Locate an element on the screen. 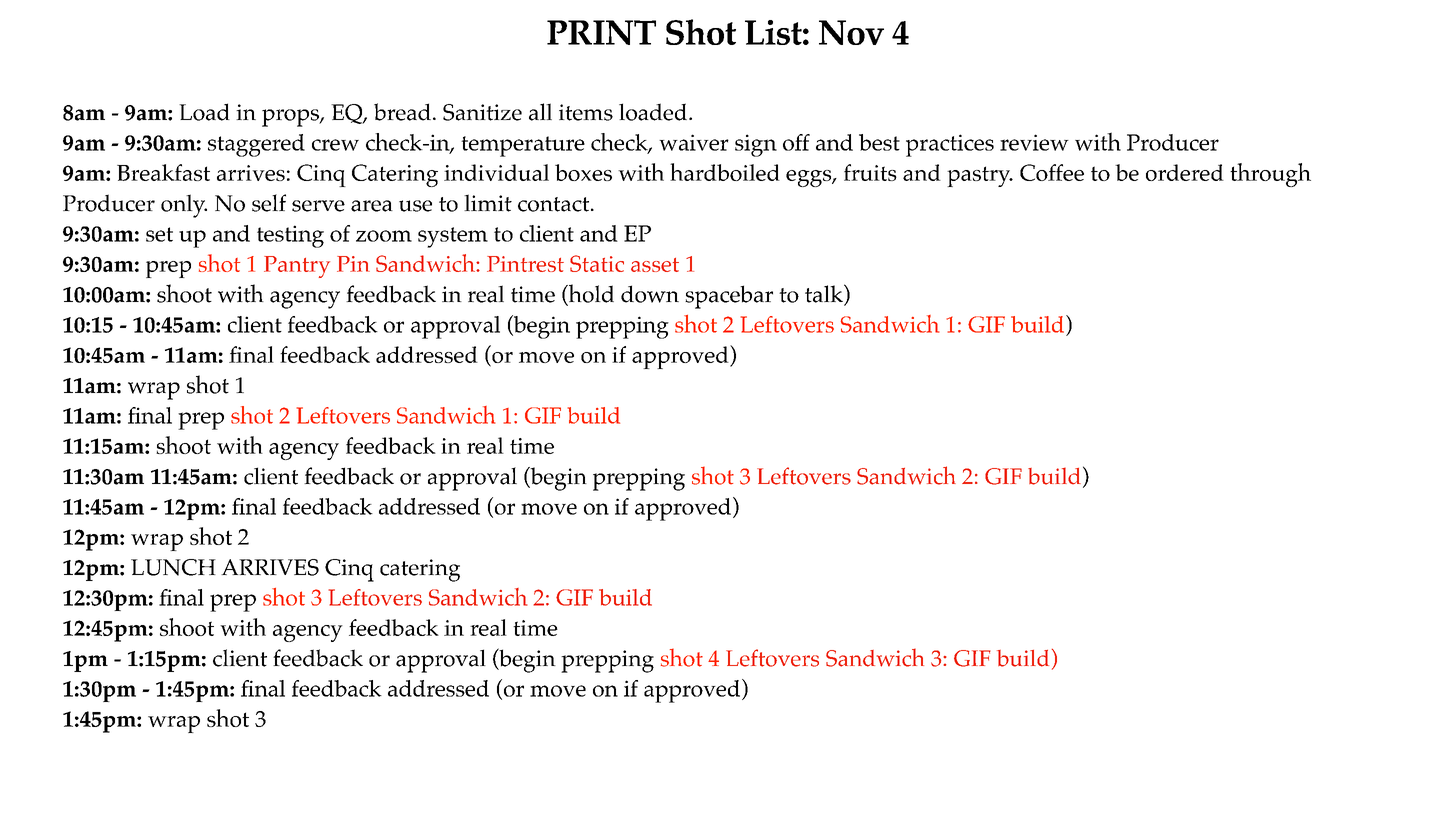 This screenshot has width=1456, height=819. spacebar is located at coordinates (729, 297).
